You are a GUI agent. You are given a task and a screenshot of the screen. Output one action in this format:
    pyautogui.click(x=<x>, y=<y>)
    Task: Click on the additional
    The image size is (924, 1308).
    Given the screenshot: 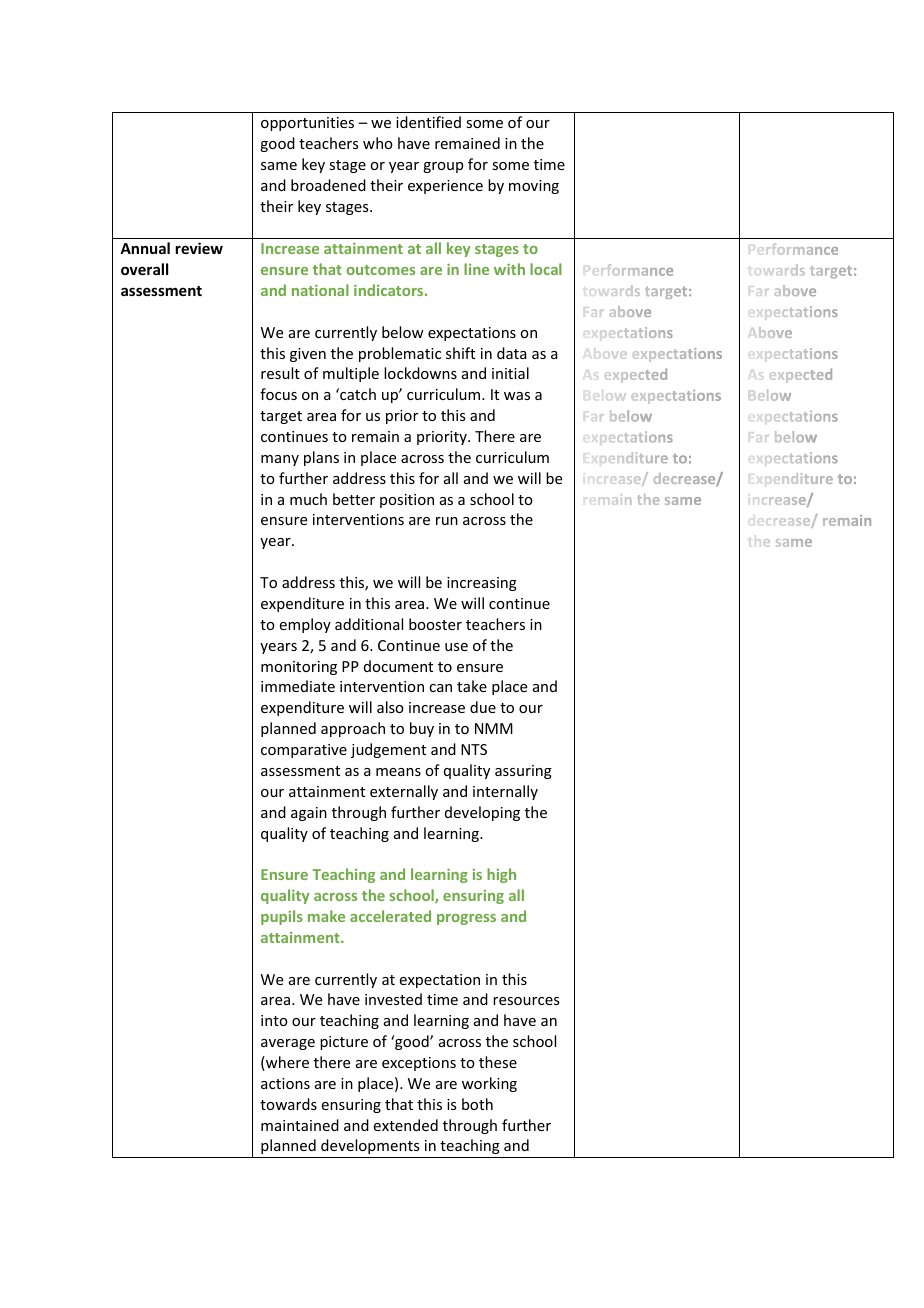 What is the action you would take?
    pyautogui.click(x=369, y=624)
